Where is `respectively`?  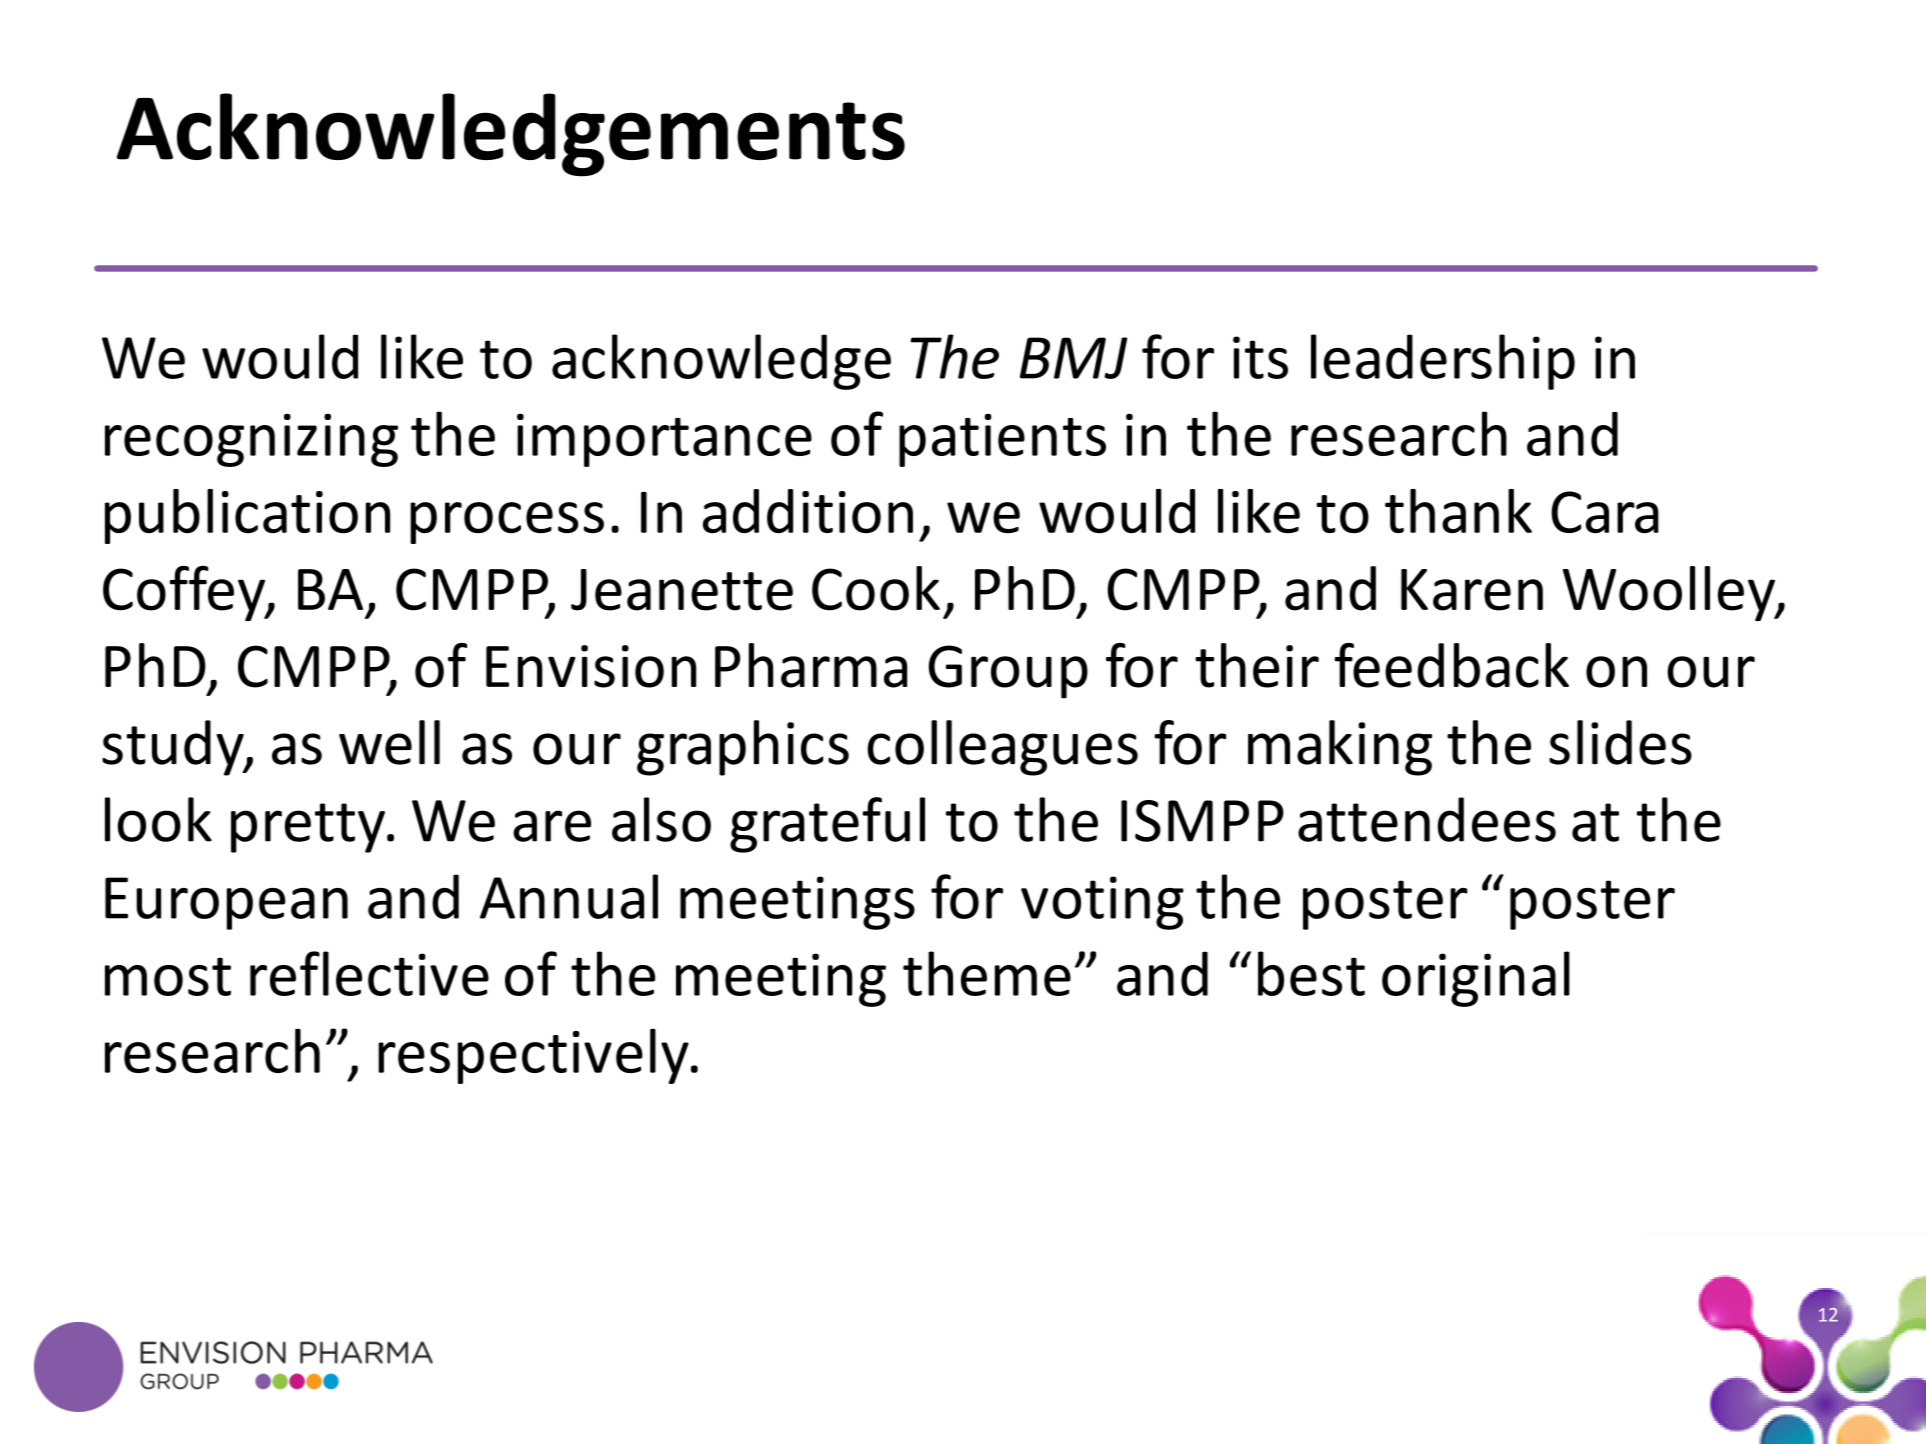
respectively is located at coordinates (533, 1056).
